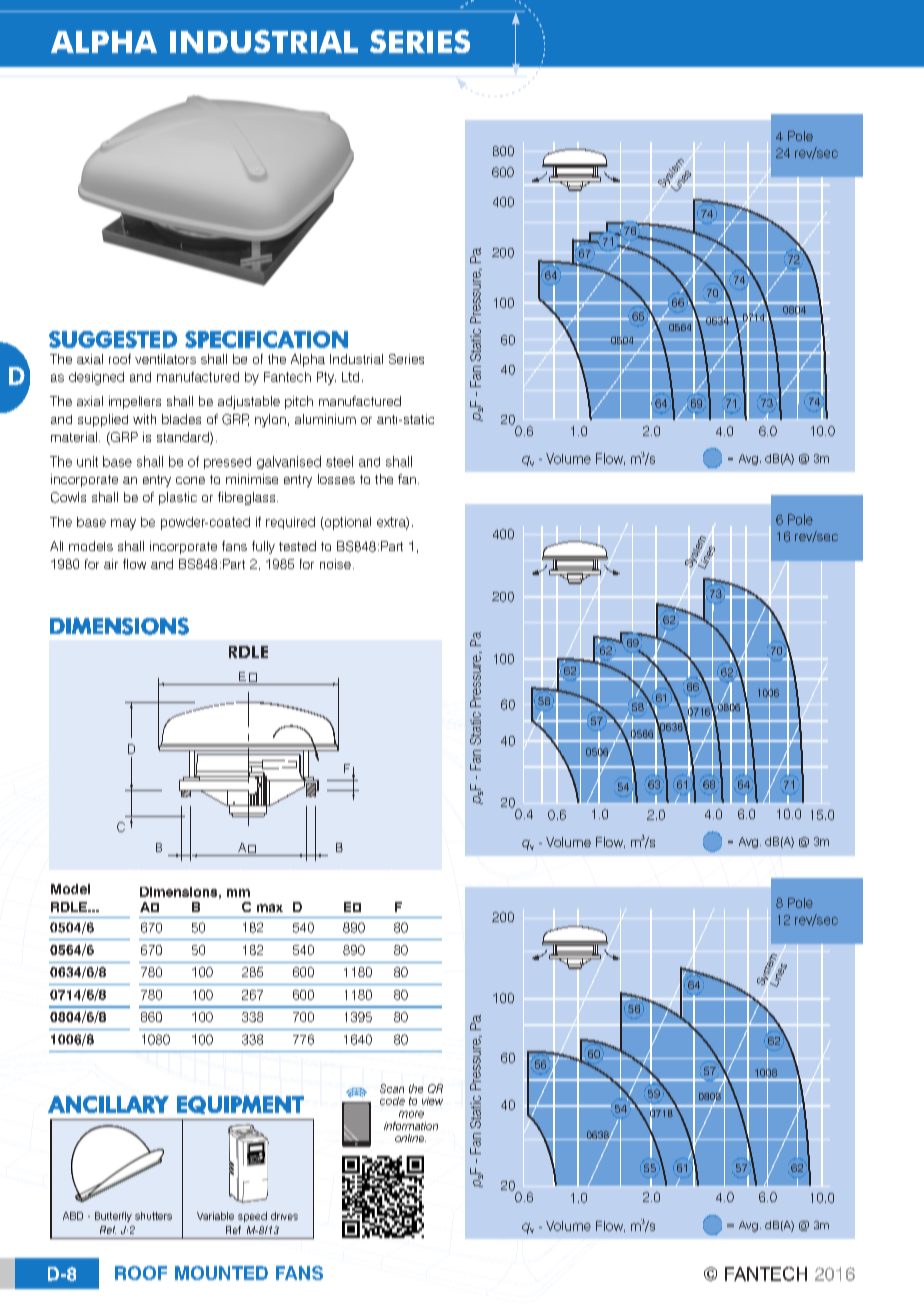 The image size is (924, 1308). I want to click on Ltd, so click(350, 377).
